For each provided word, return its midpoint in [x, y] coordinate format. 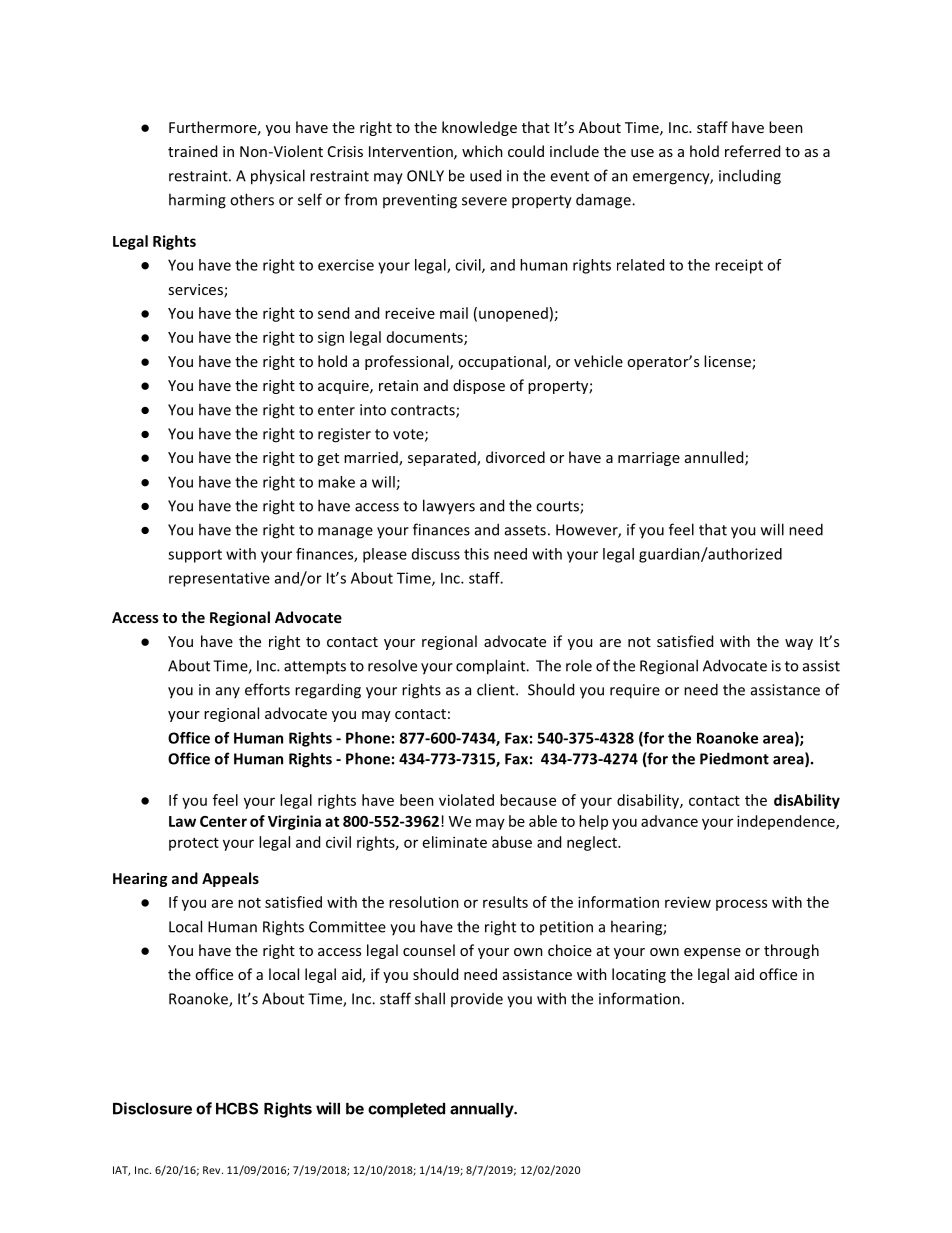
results [505, 902]
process [741, 905]
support [195, 556]
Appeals [230, 879]
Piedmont [734, 758]
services [196, 291]
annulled [715, 458]
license [728, 362]
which [482, 151]
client [497, 689]
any [228, 692]
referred [752, 151]
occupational [502, 362]
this [476, 554]
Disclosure [152, 1108]
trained [192, 151]
